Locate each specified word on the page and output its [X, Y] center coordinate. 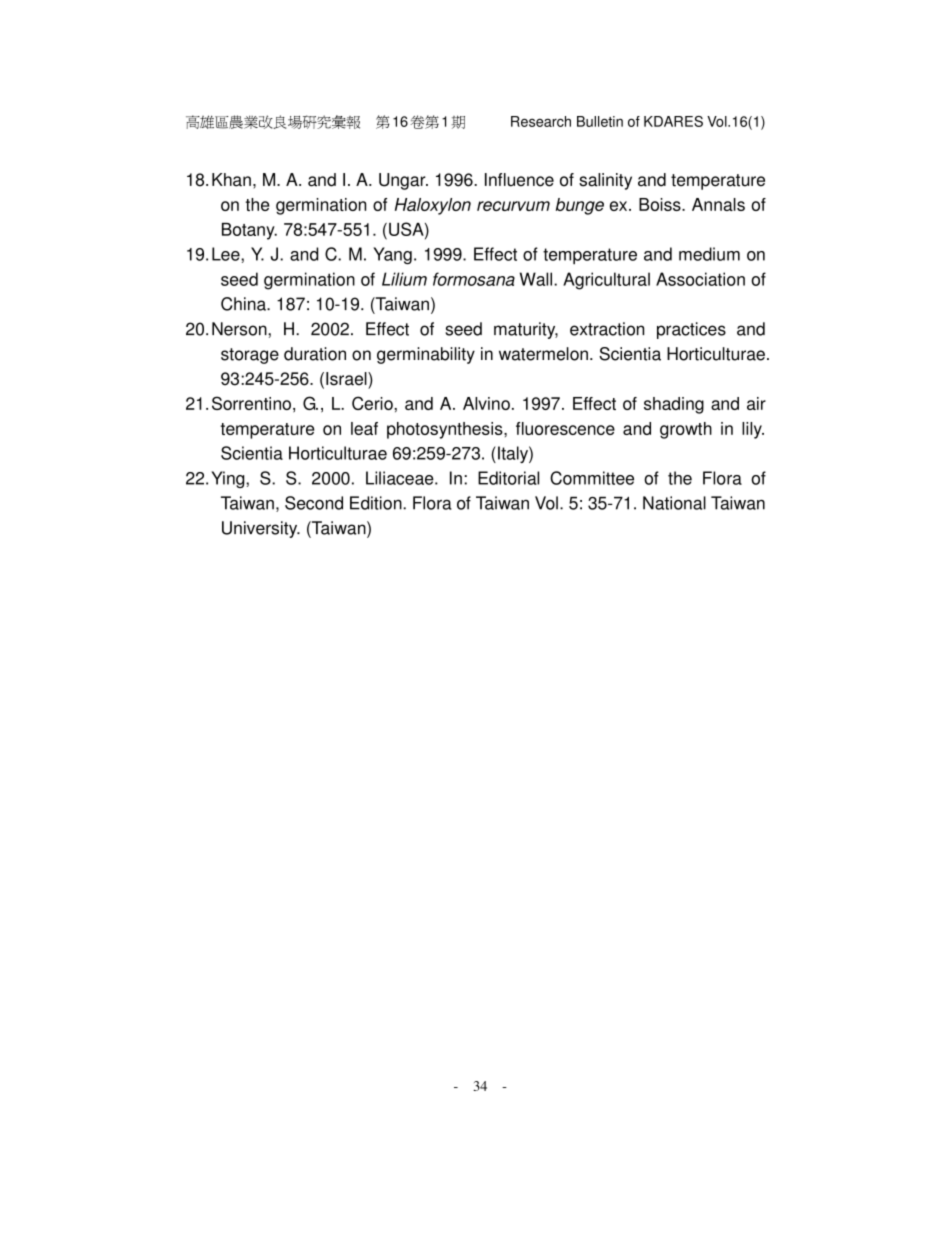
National [674, 503]
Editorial [508, 478]
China [244, 304]
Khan [231, 180]
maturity [526, 330]
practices [691, 330]
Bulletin [600, 121]
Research [541, 121]
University [261, 529]
